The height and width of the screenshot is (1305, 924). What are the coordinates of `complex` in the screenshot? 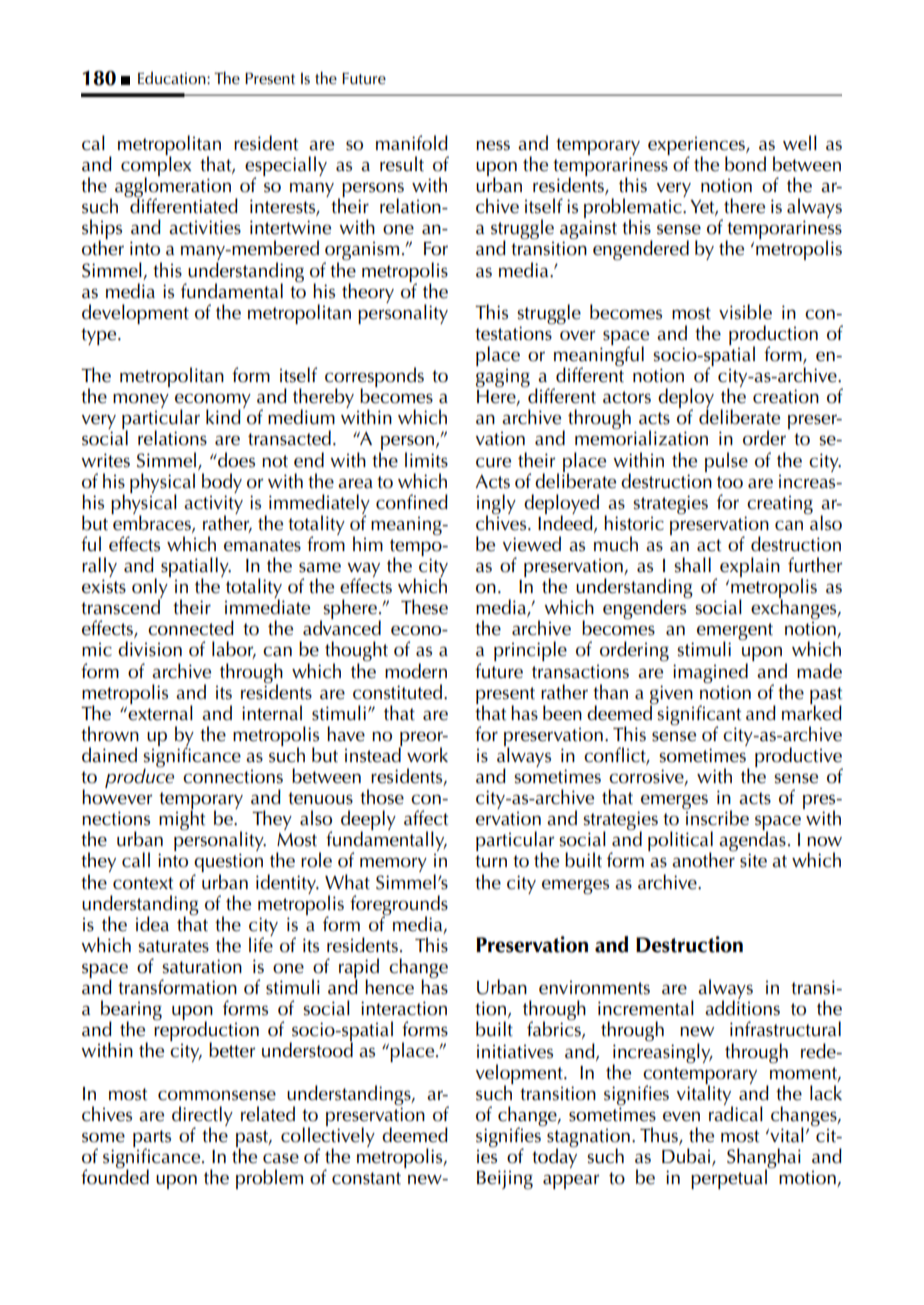 It's located at (156, 166).
